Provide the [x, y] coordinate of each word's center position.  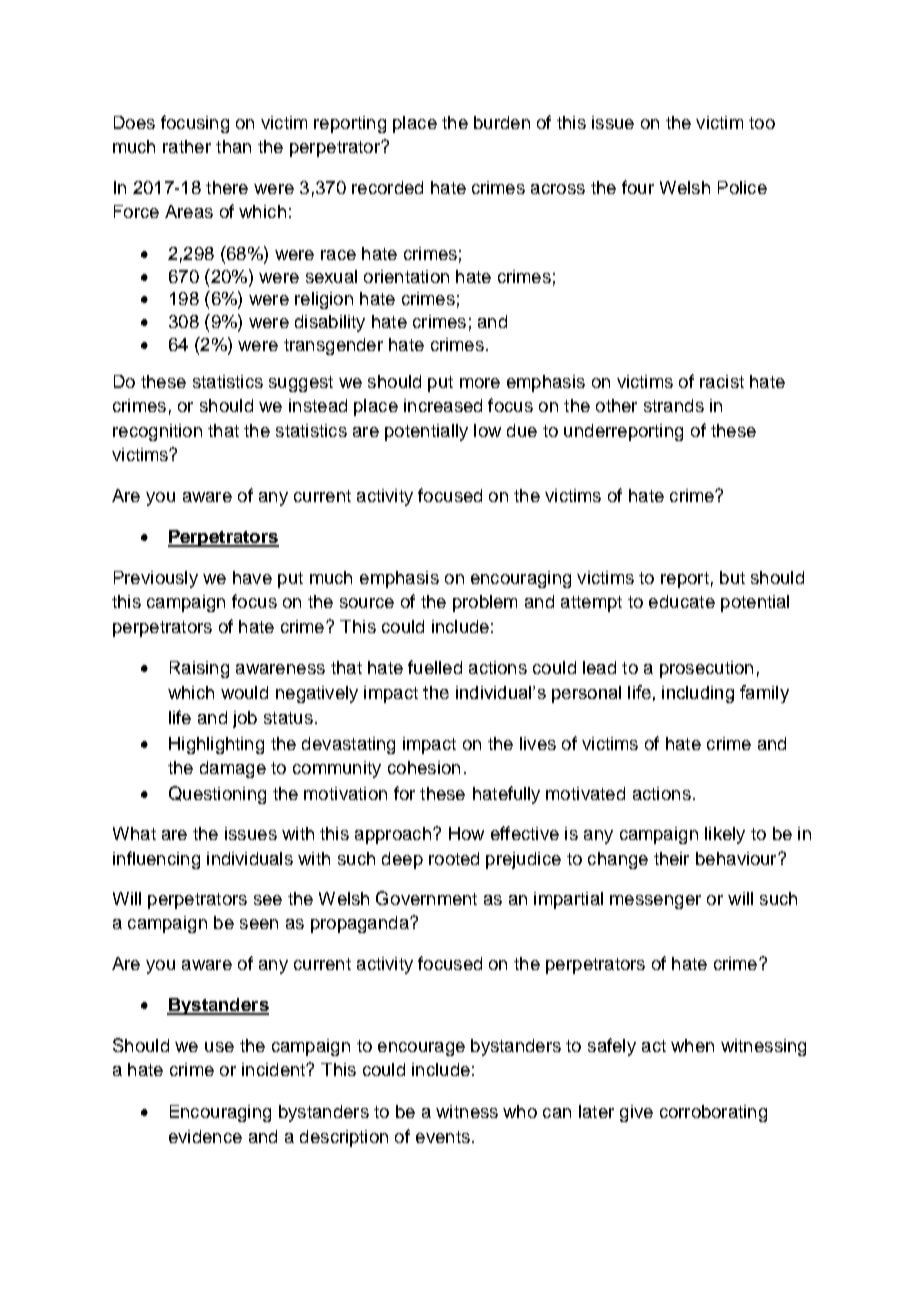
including [698, 694]
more [480, 383]
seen [259, 924]
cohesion [424, 767]
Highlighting [216, 745]
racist [722, 381]
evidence [205, 1136]
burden [502, 122]
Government [426, 898]
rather [187, 146]
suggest [301, 384]
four [638, 187]
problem [485, 603]
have [252, 577]
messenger [655, 902]
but [732, 577]
